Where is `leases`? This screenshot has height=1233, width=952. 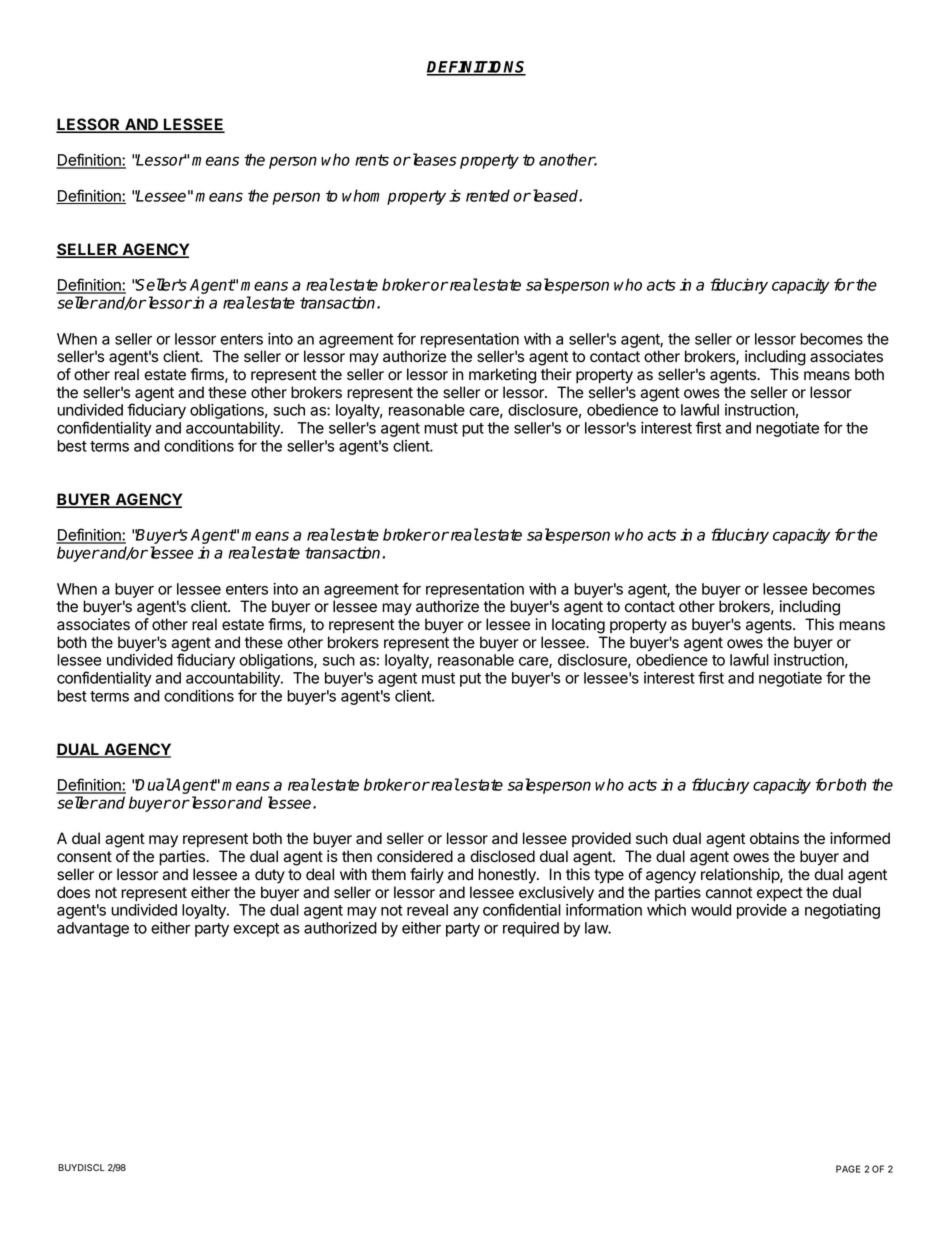
leases is located at coordinates (433, 159).
